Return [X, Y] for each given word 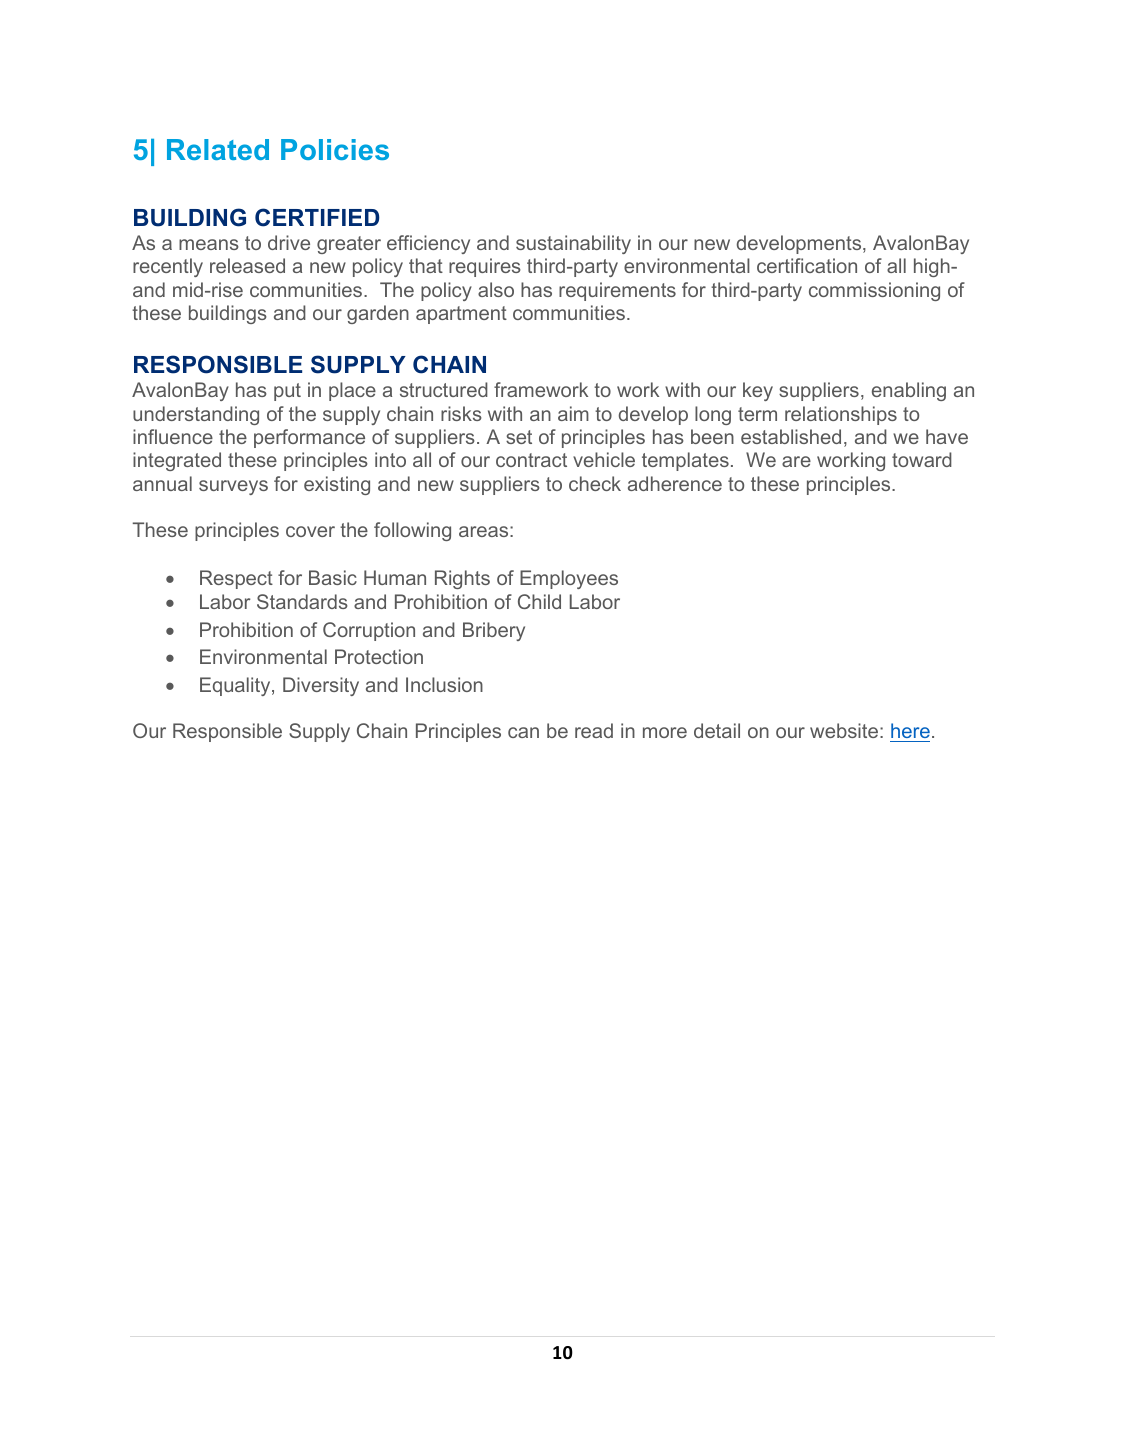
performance [309, 438]
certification [807, 265]
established [791, 436]
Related [218, 149]
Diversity [321, 686]
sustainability [573, 244]
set [519, 437]
